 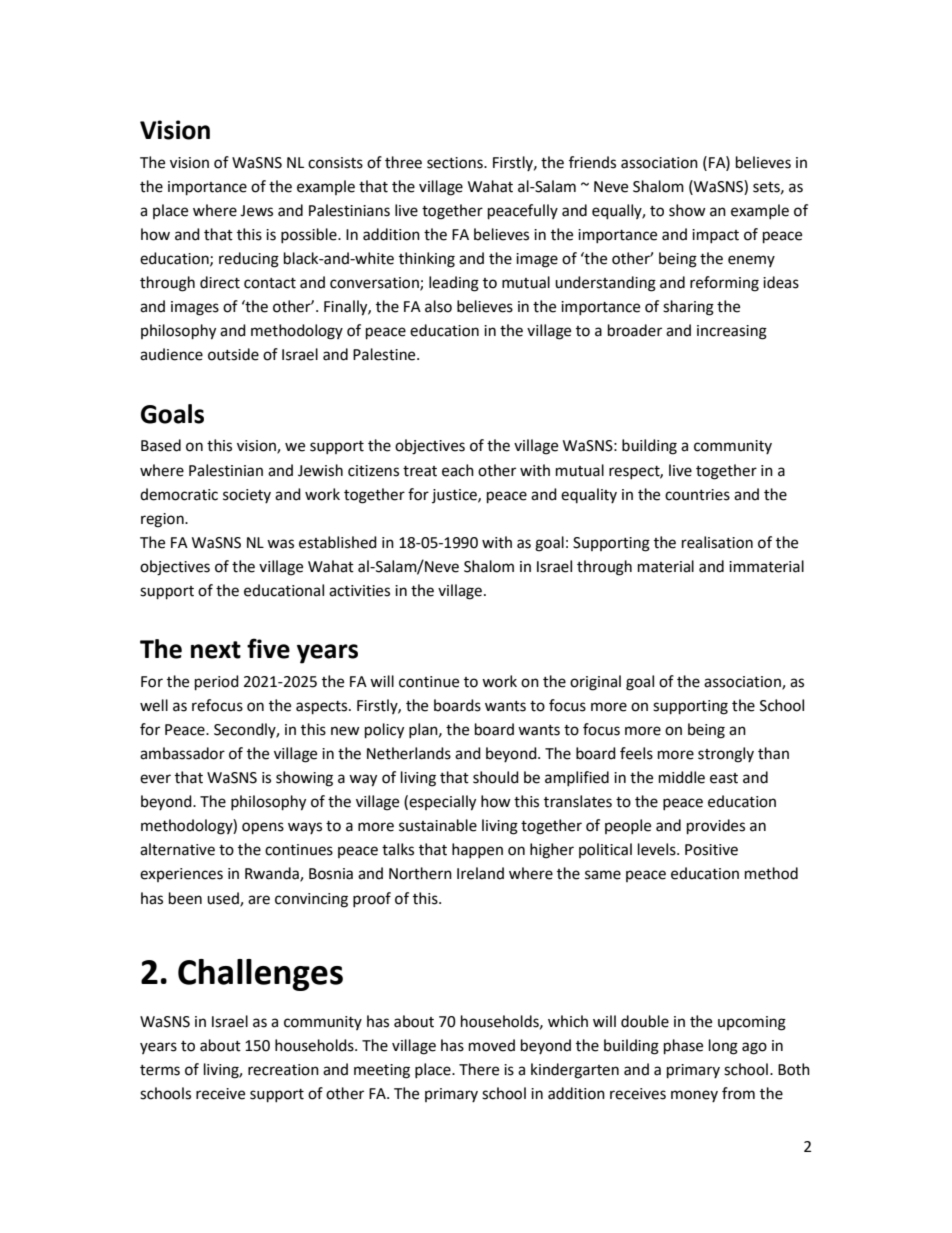 I want to click on activities, so click(x=359, y=591).
